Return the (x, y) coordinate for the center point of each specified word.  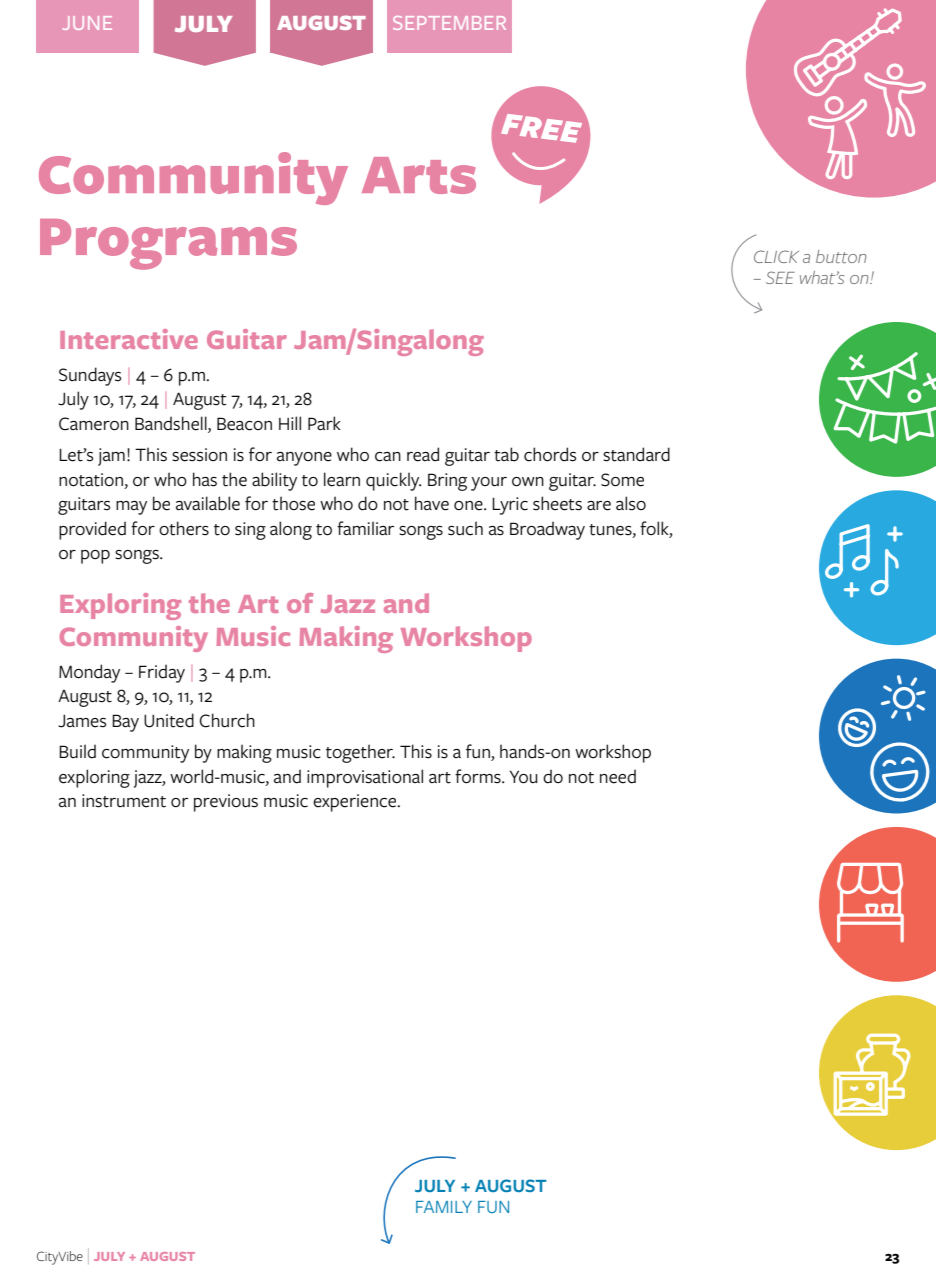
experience (356, 803)
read (423, 454)
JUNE (87, 23)
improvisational (365, 778)
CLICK (776, 256)
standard (636, 454)
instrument (124, 801)
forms (479, 776)
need (618, 776)
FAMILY (444, 1207)
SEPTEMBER (449, 23)
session (199, 455)
